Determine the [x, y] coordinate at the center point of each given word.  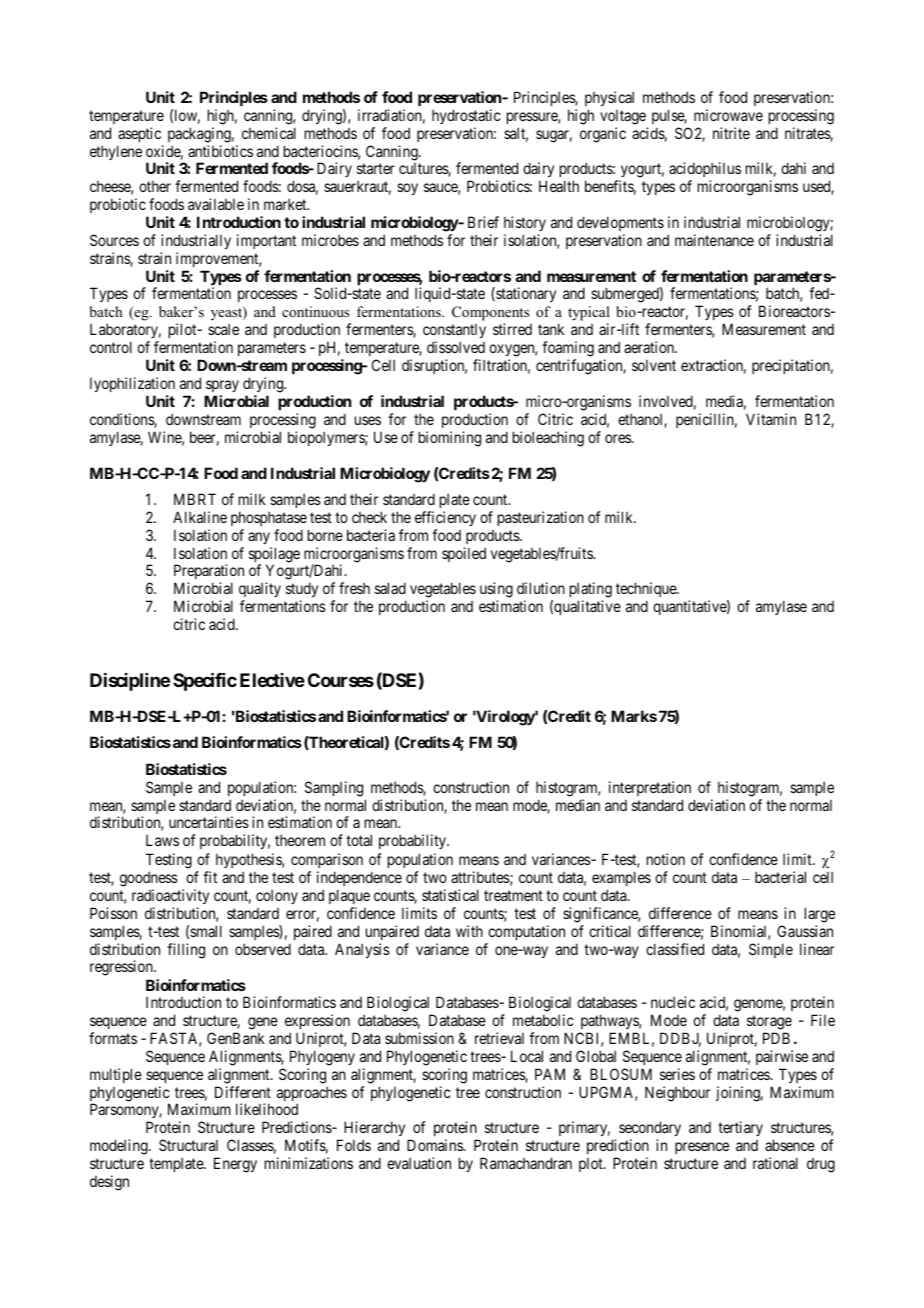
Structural [188, 1145]
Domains [435, 1145]
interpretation [650, 788]
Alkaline [200, 517]
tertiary [740, 1128]
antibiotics [220, 151]
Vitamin [771, 419]
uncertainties [209, 822]
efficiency [445, 518]
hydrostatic [466, 116]
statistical [450, 895]
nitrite [731, 133]
